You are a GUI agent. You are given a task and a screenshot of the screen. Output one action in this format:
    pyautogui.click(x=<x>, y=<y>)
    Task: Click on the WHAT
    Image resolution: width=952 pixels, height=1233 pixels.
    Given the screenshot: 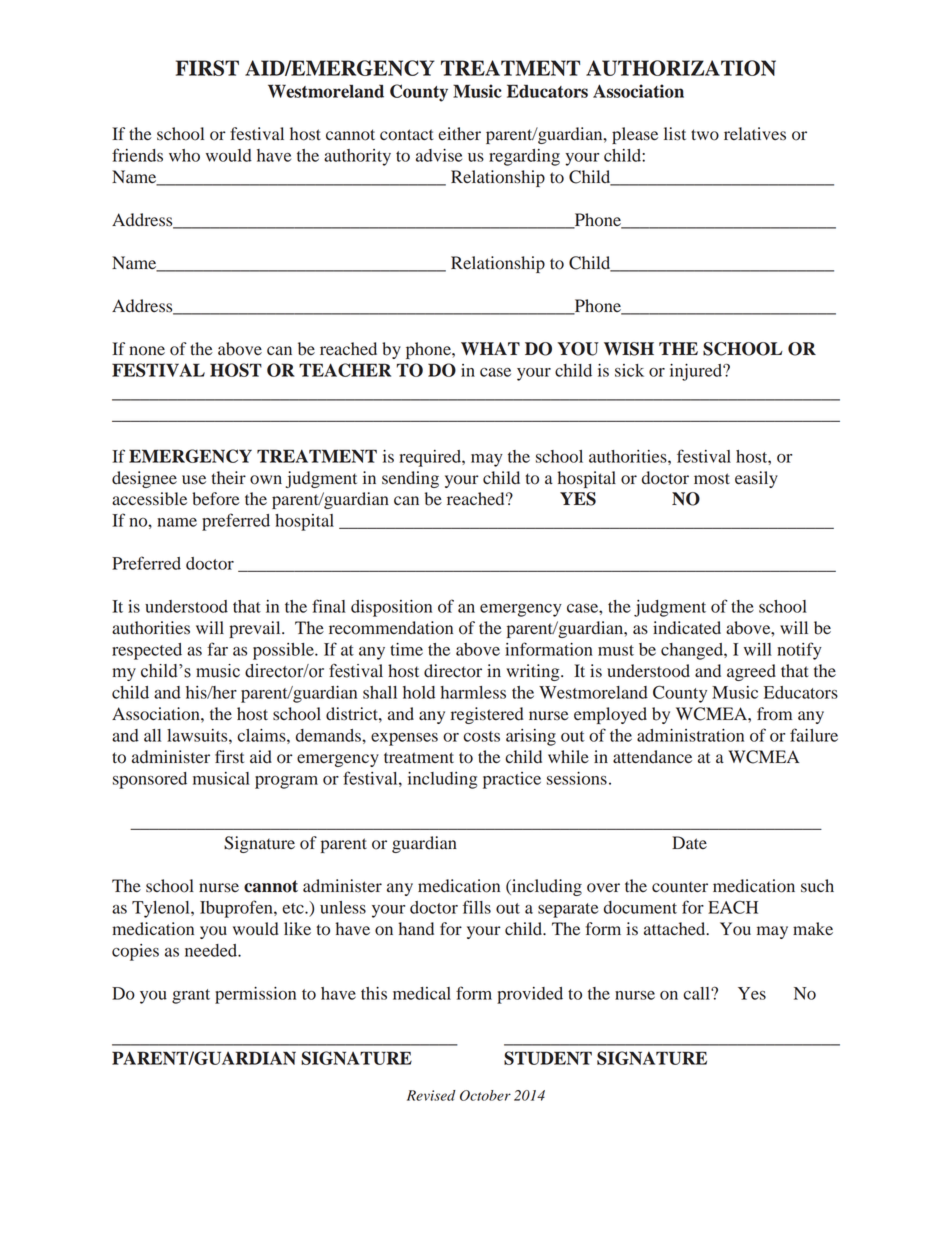 What is the action you would take?
    pyautogui.click(x=490, y=348)
